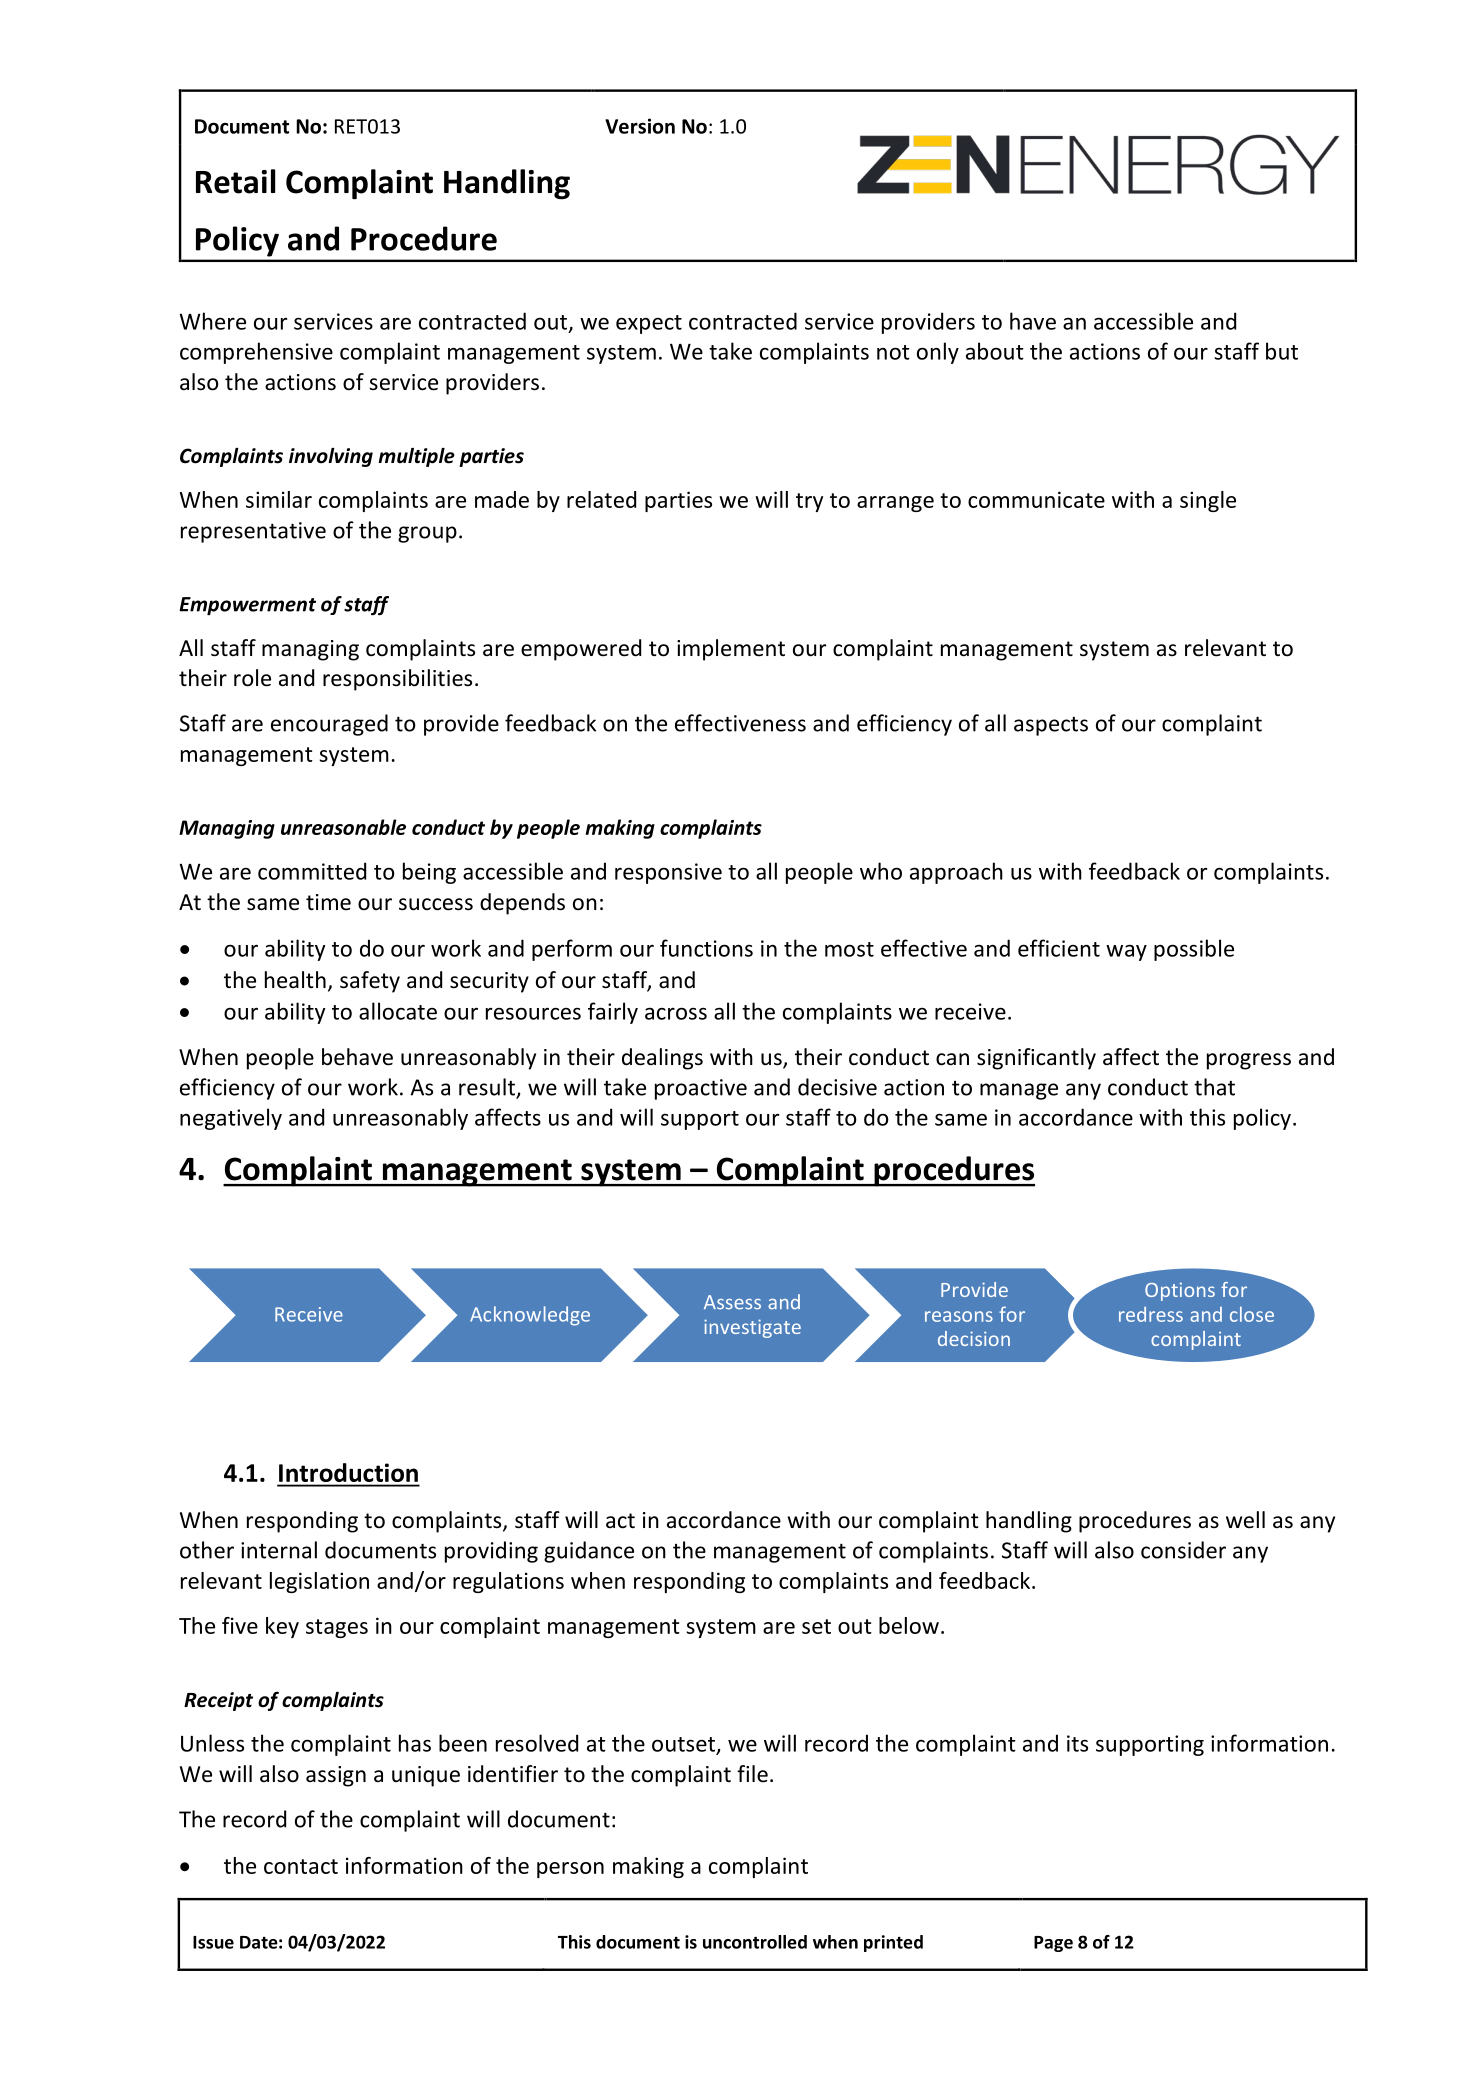  I want to click on implement, so click(731, 650).
